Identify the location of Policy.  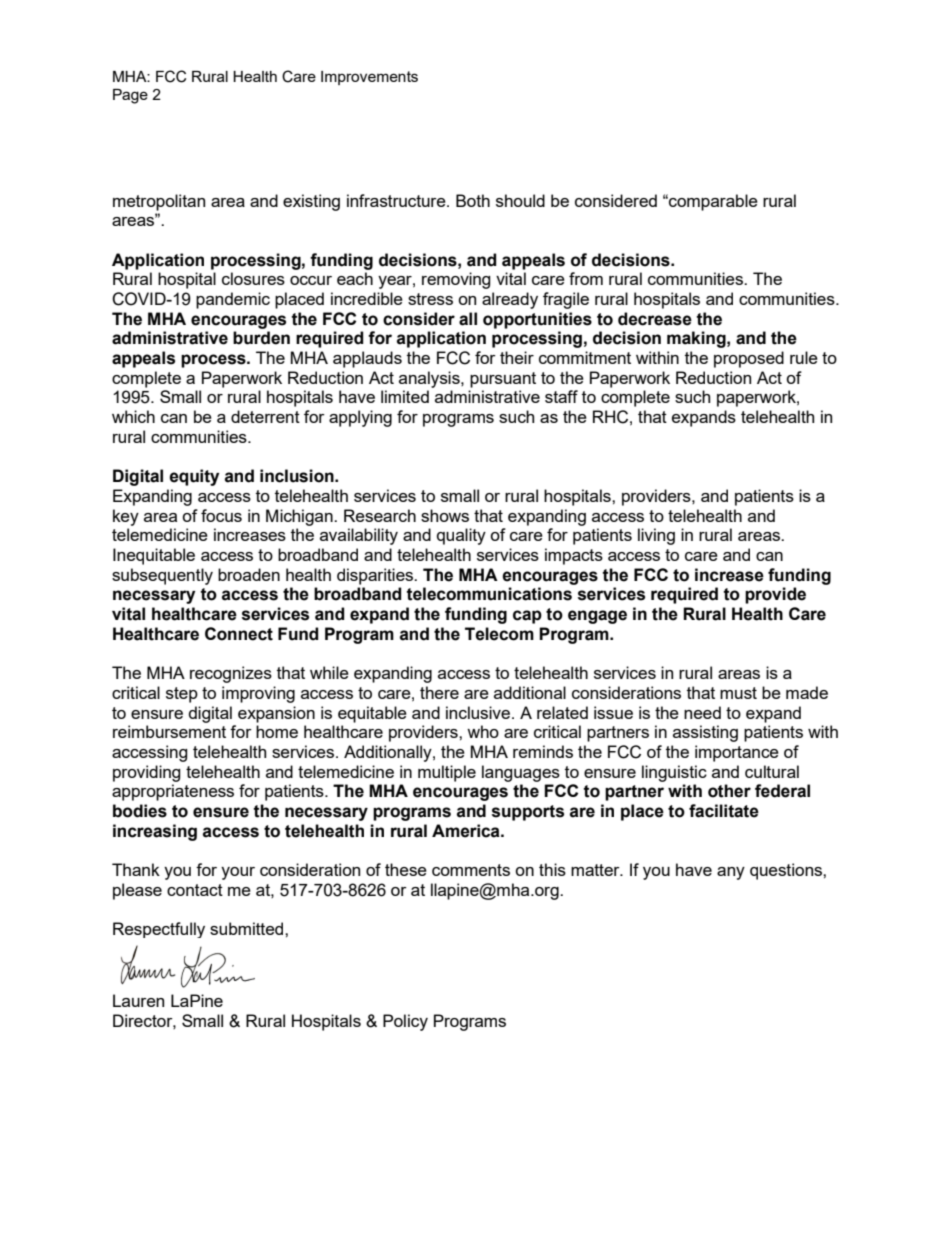
(405, 1022).
